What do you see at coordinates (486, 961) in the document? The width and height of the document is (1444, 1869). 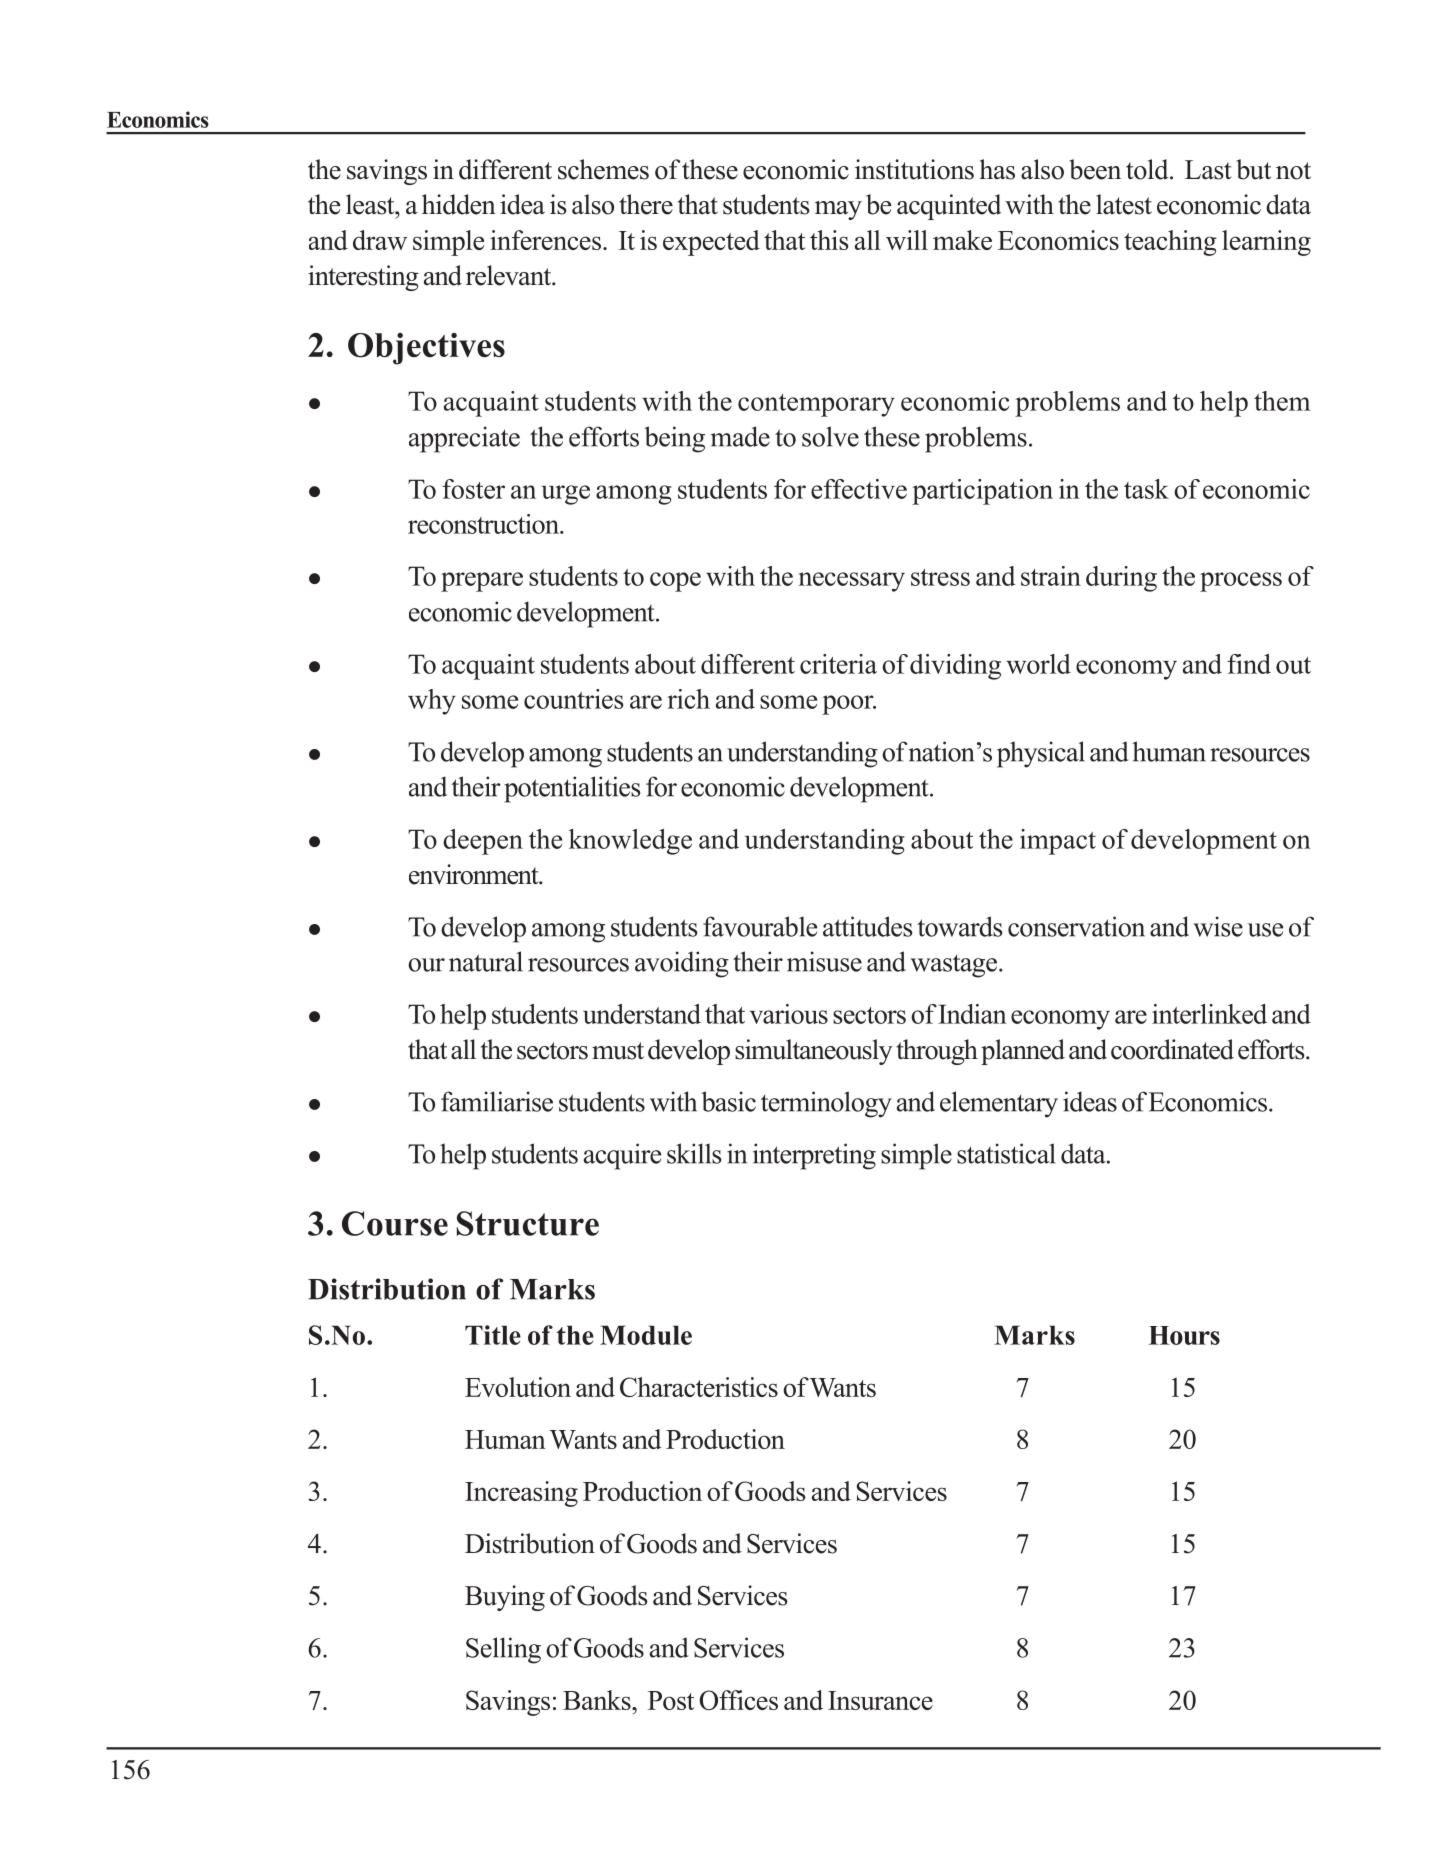 I see `natural` at bounding box center [486, 961].
